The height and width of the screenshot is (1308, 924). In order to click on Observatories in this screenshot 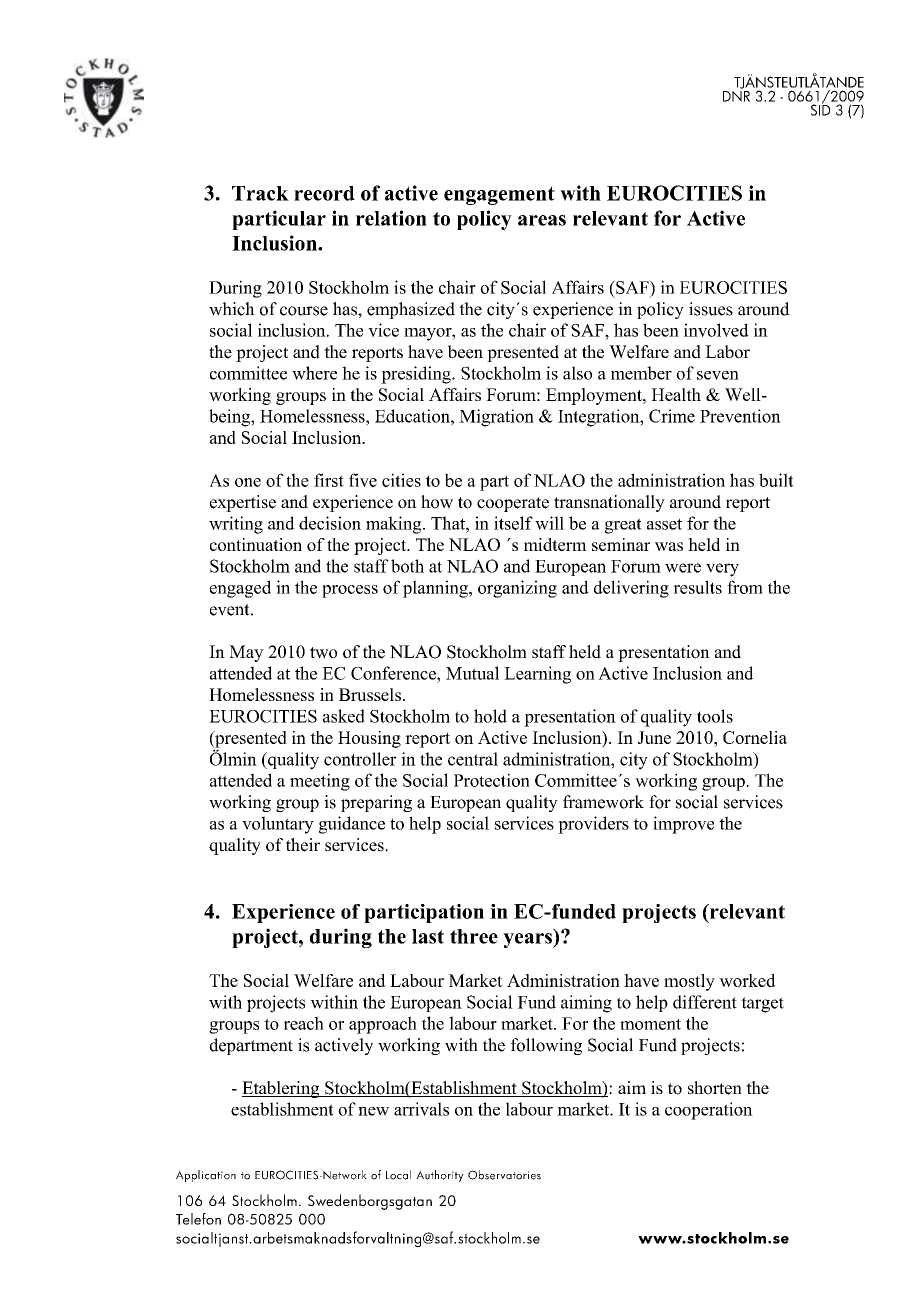, I will do `click(504, 1175)`.
